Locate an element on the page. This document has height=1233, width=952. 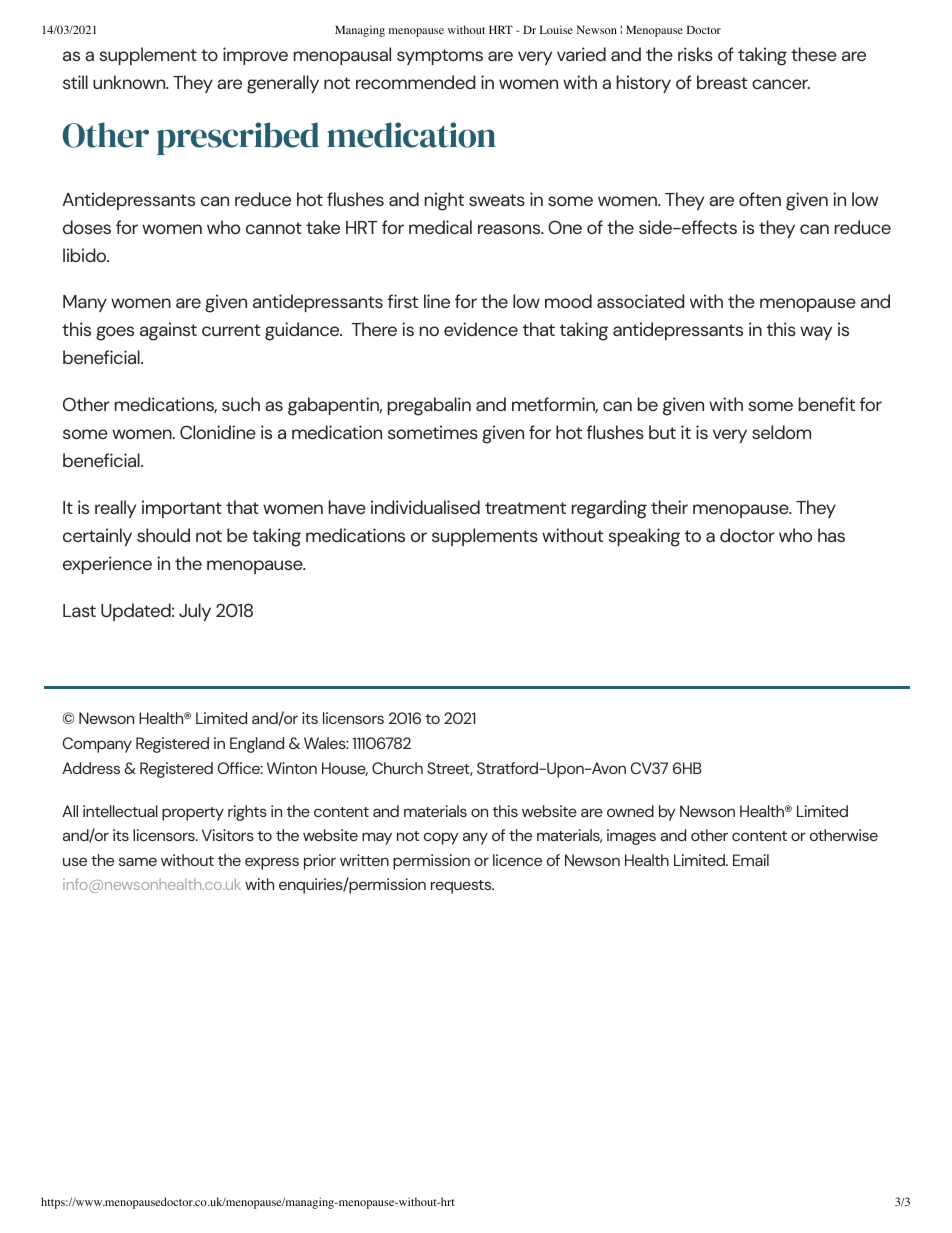
unknown is located at coordinates (130, 82).
